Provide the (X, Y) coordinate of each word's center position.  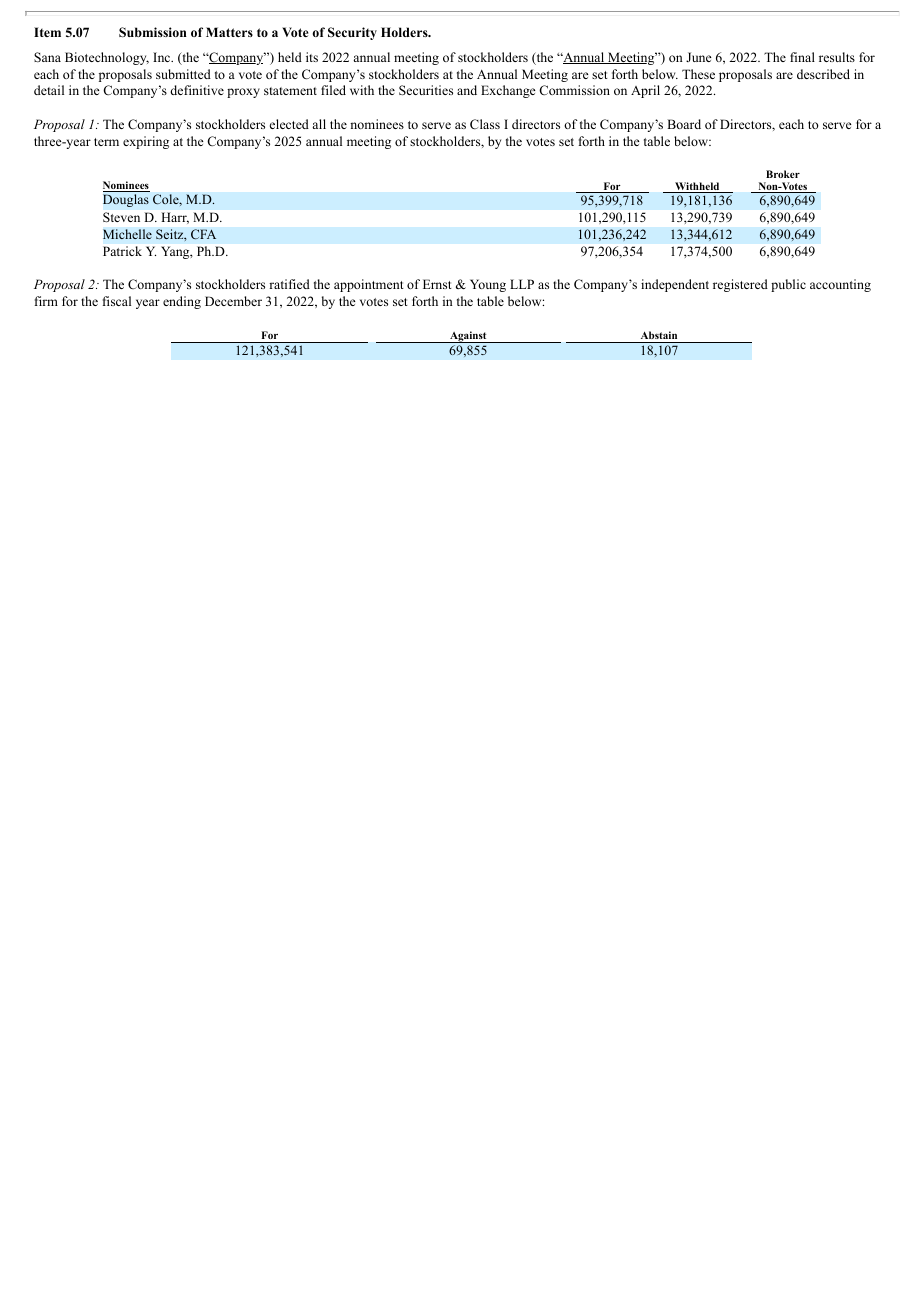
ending (182, 302)
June (699, 57)
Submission (153, 32)
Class (485, 124)
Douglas (126, 200)
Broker (783, 174)
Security (352, 33)
